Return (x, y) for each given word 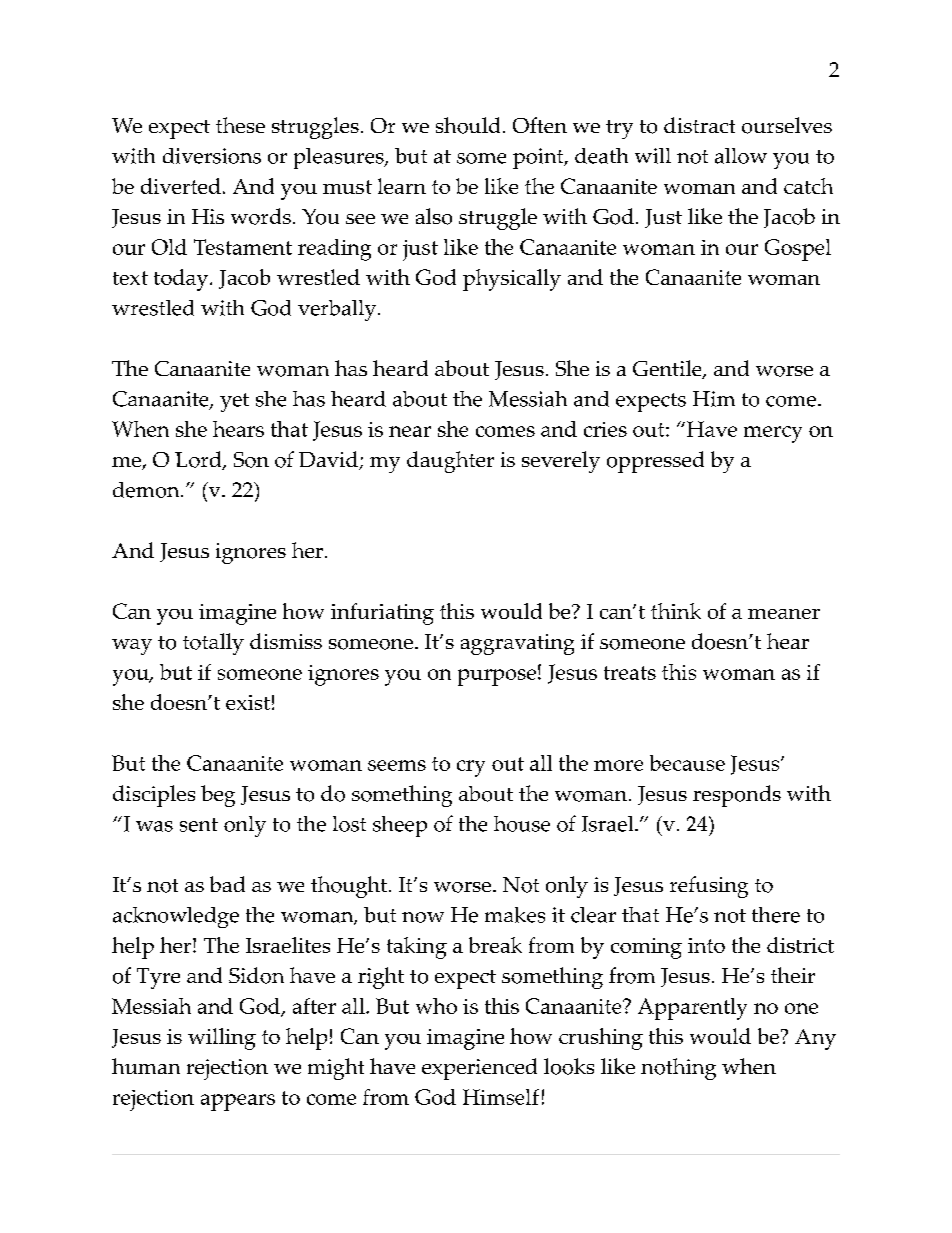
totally (213, 644)
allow (741, 156)
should (468, 125)
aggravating (517, 644)
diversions (212, 156)
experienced (479, 1069)
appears (238, 1102)
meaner (784, 614)
